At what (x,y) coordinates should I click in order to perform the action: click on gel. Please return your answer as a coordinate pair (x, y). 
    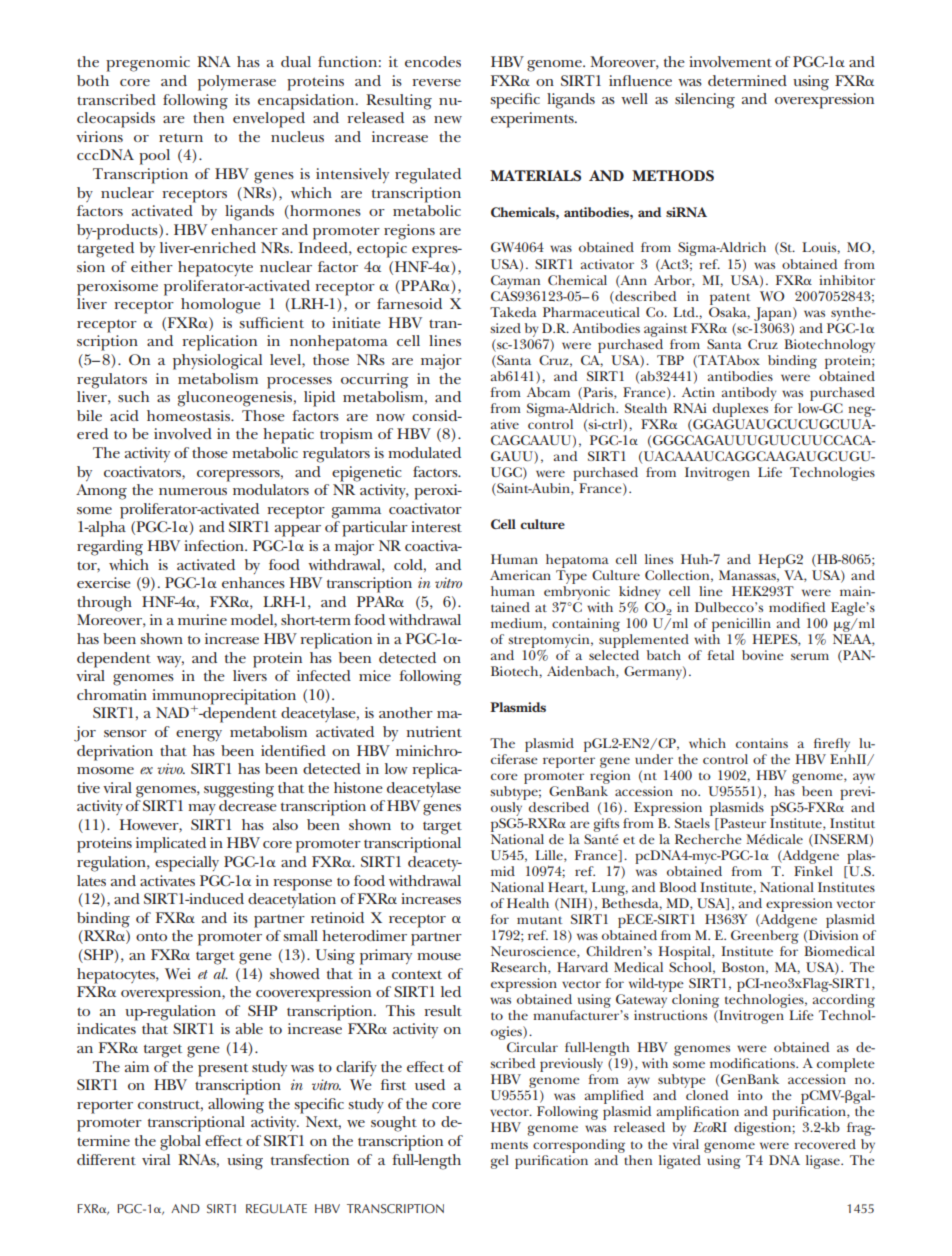
    Looking at the image, I should click on (500, 1162).
